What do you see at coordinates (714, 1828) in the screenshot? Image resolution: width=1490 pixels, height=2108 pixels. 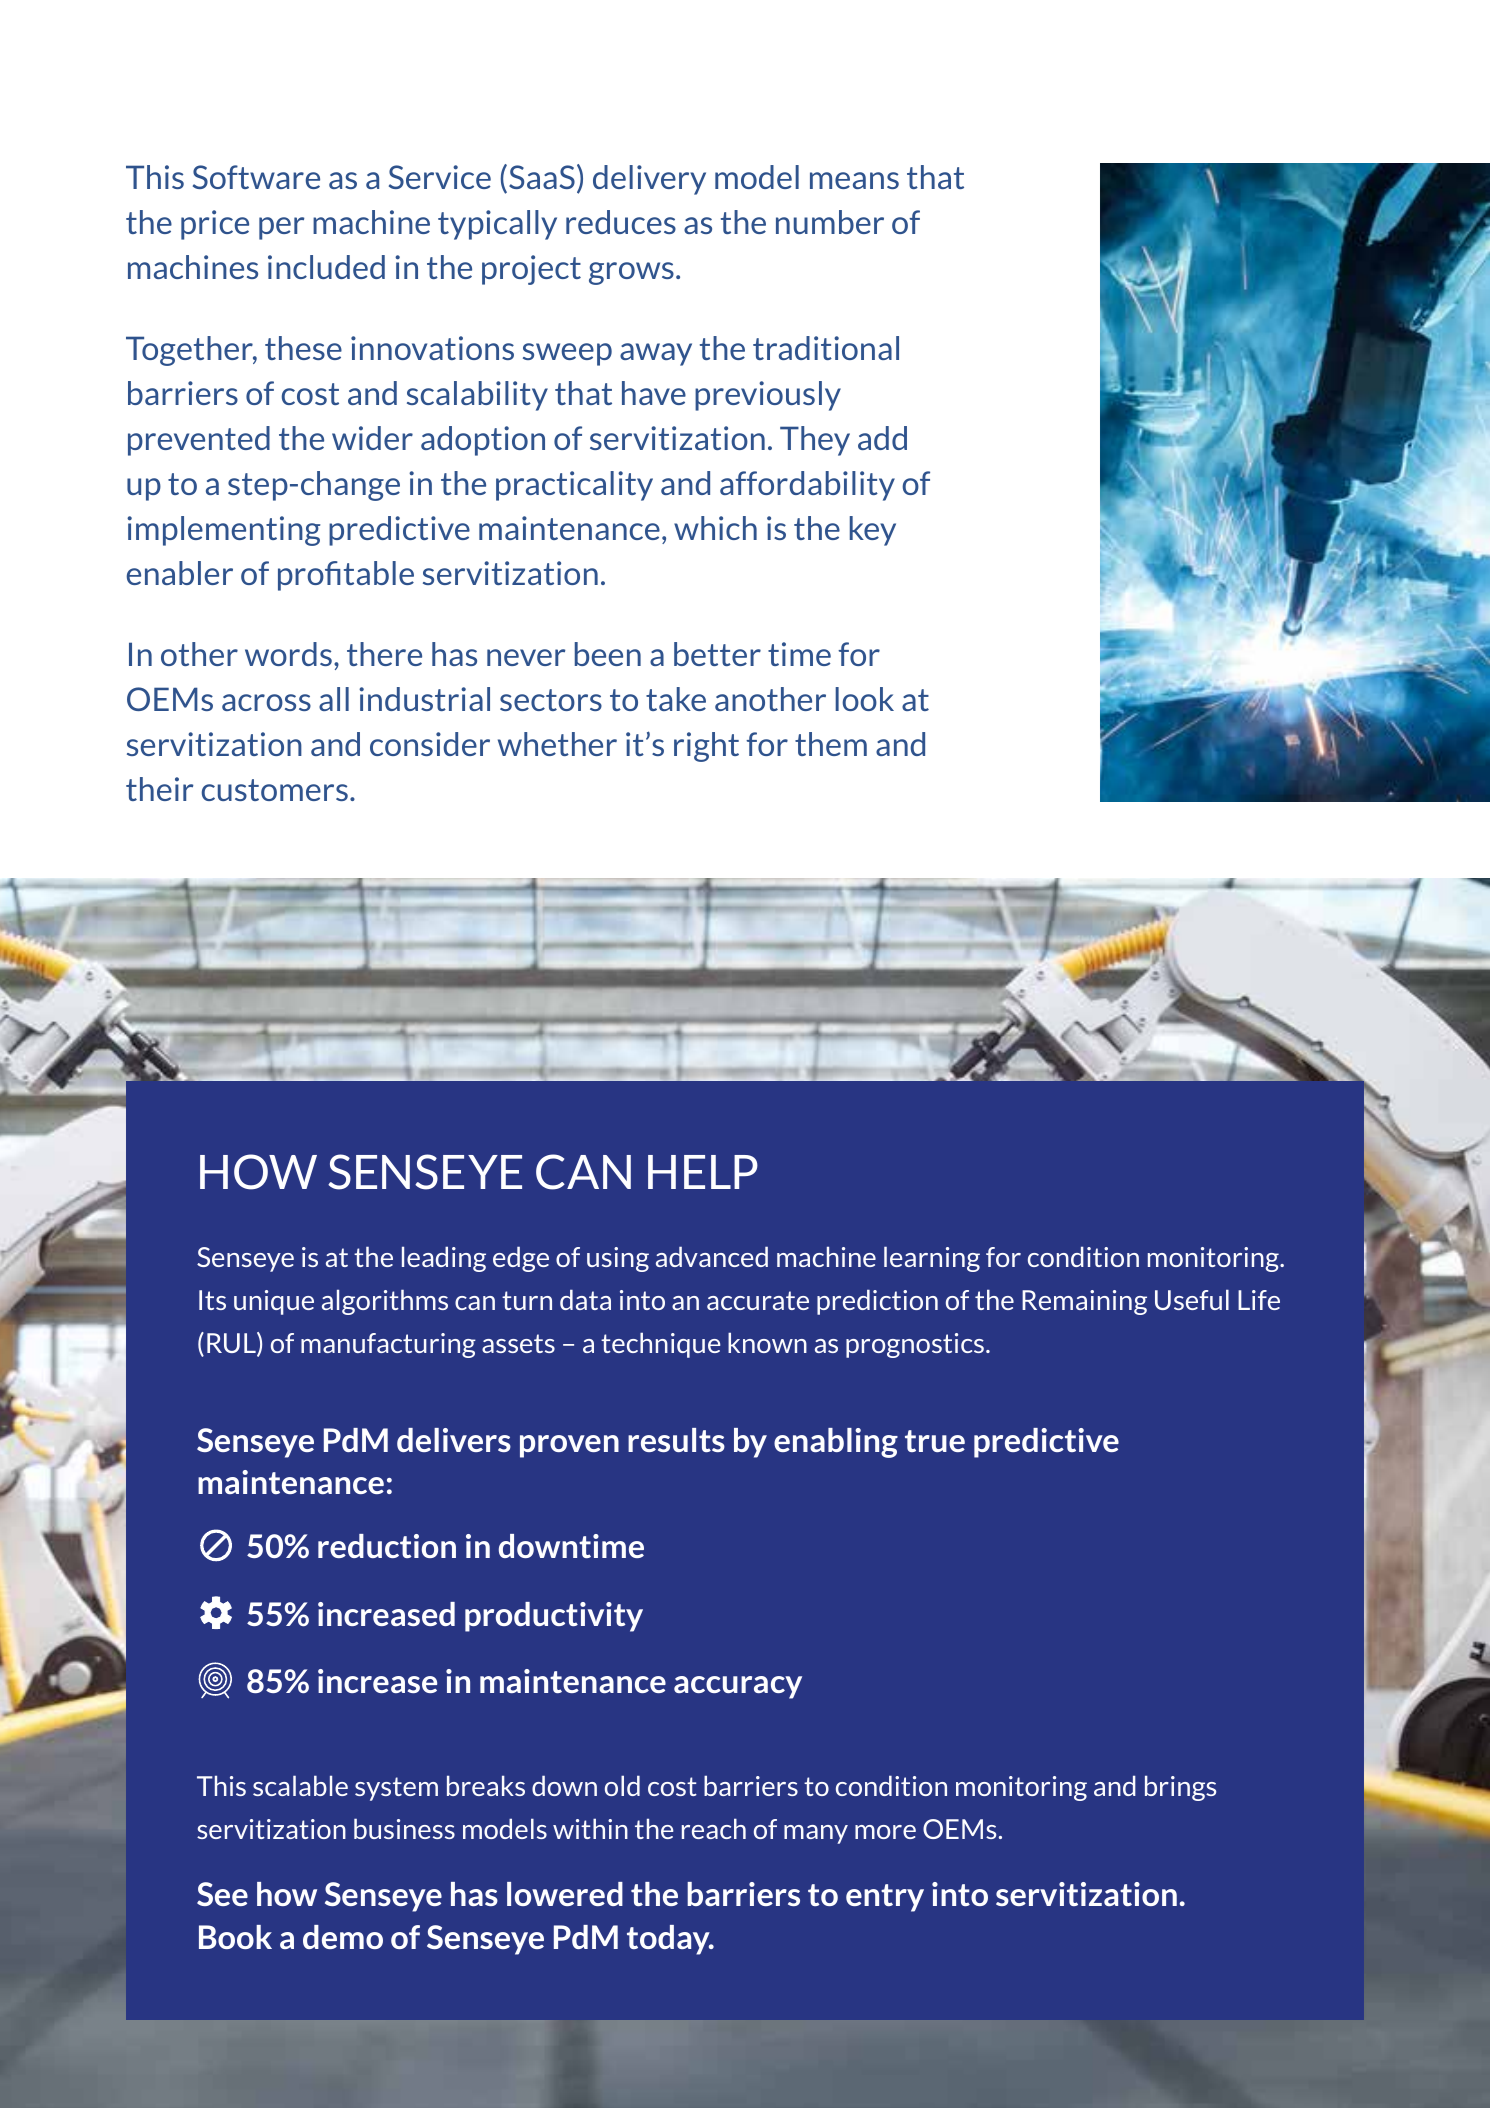 I see `reach` at bounding box center [714, 1828].
